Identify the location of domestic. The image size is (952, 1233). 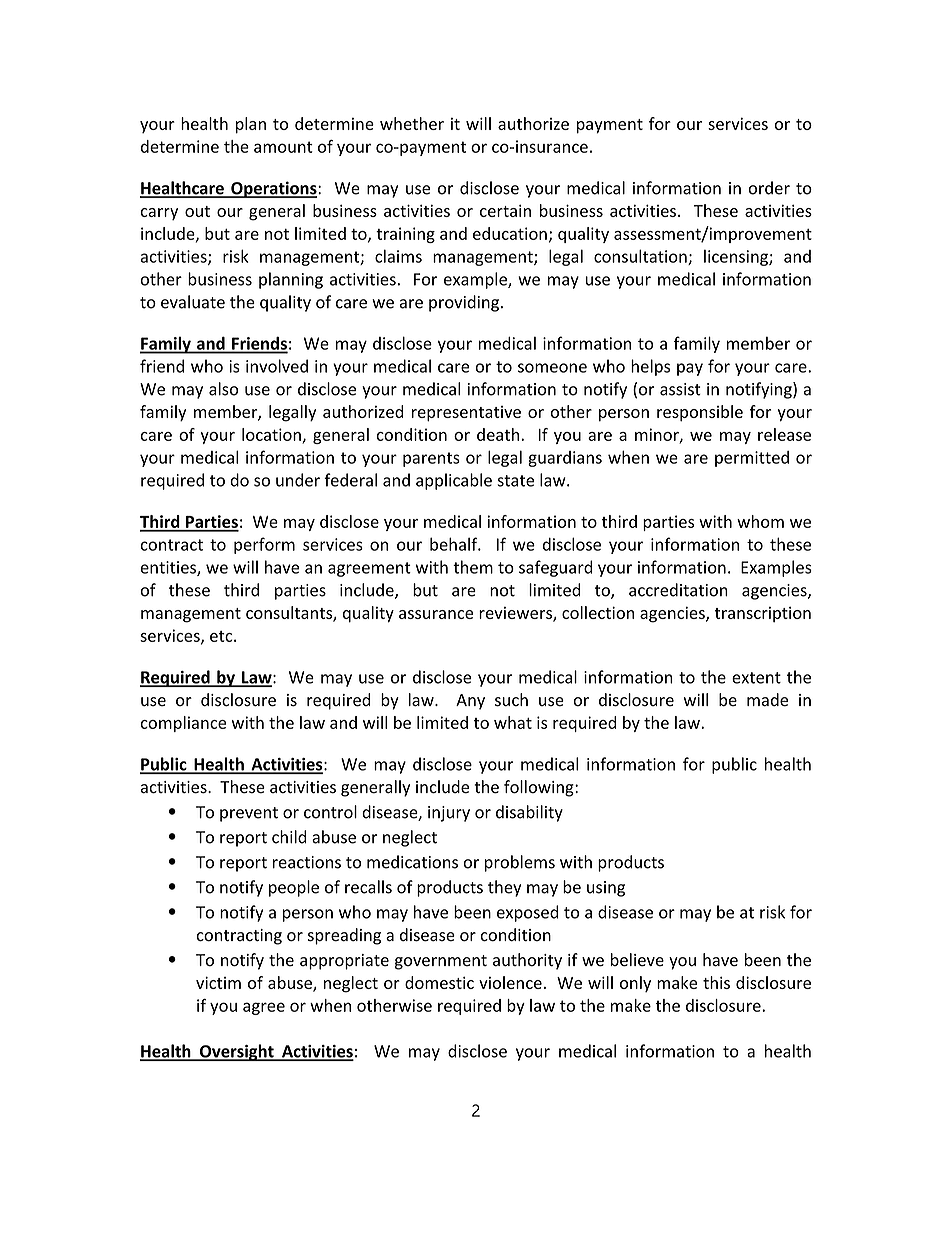
(439, 982).
